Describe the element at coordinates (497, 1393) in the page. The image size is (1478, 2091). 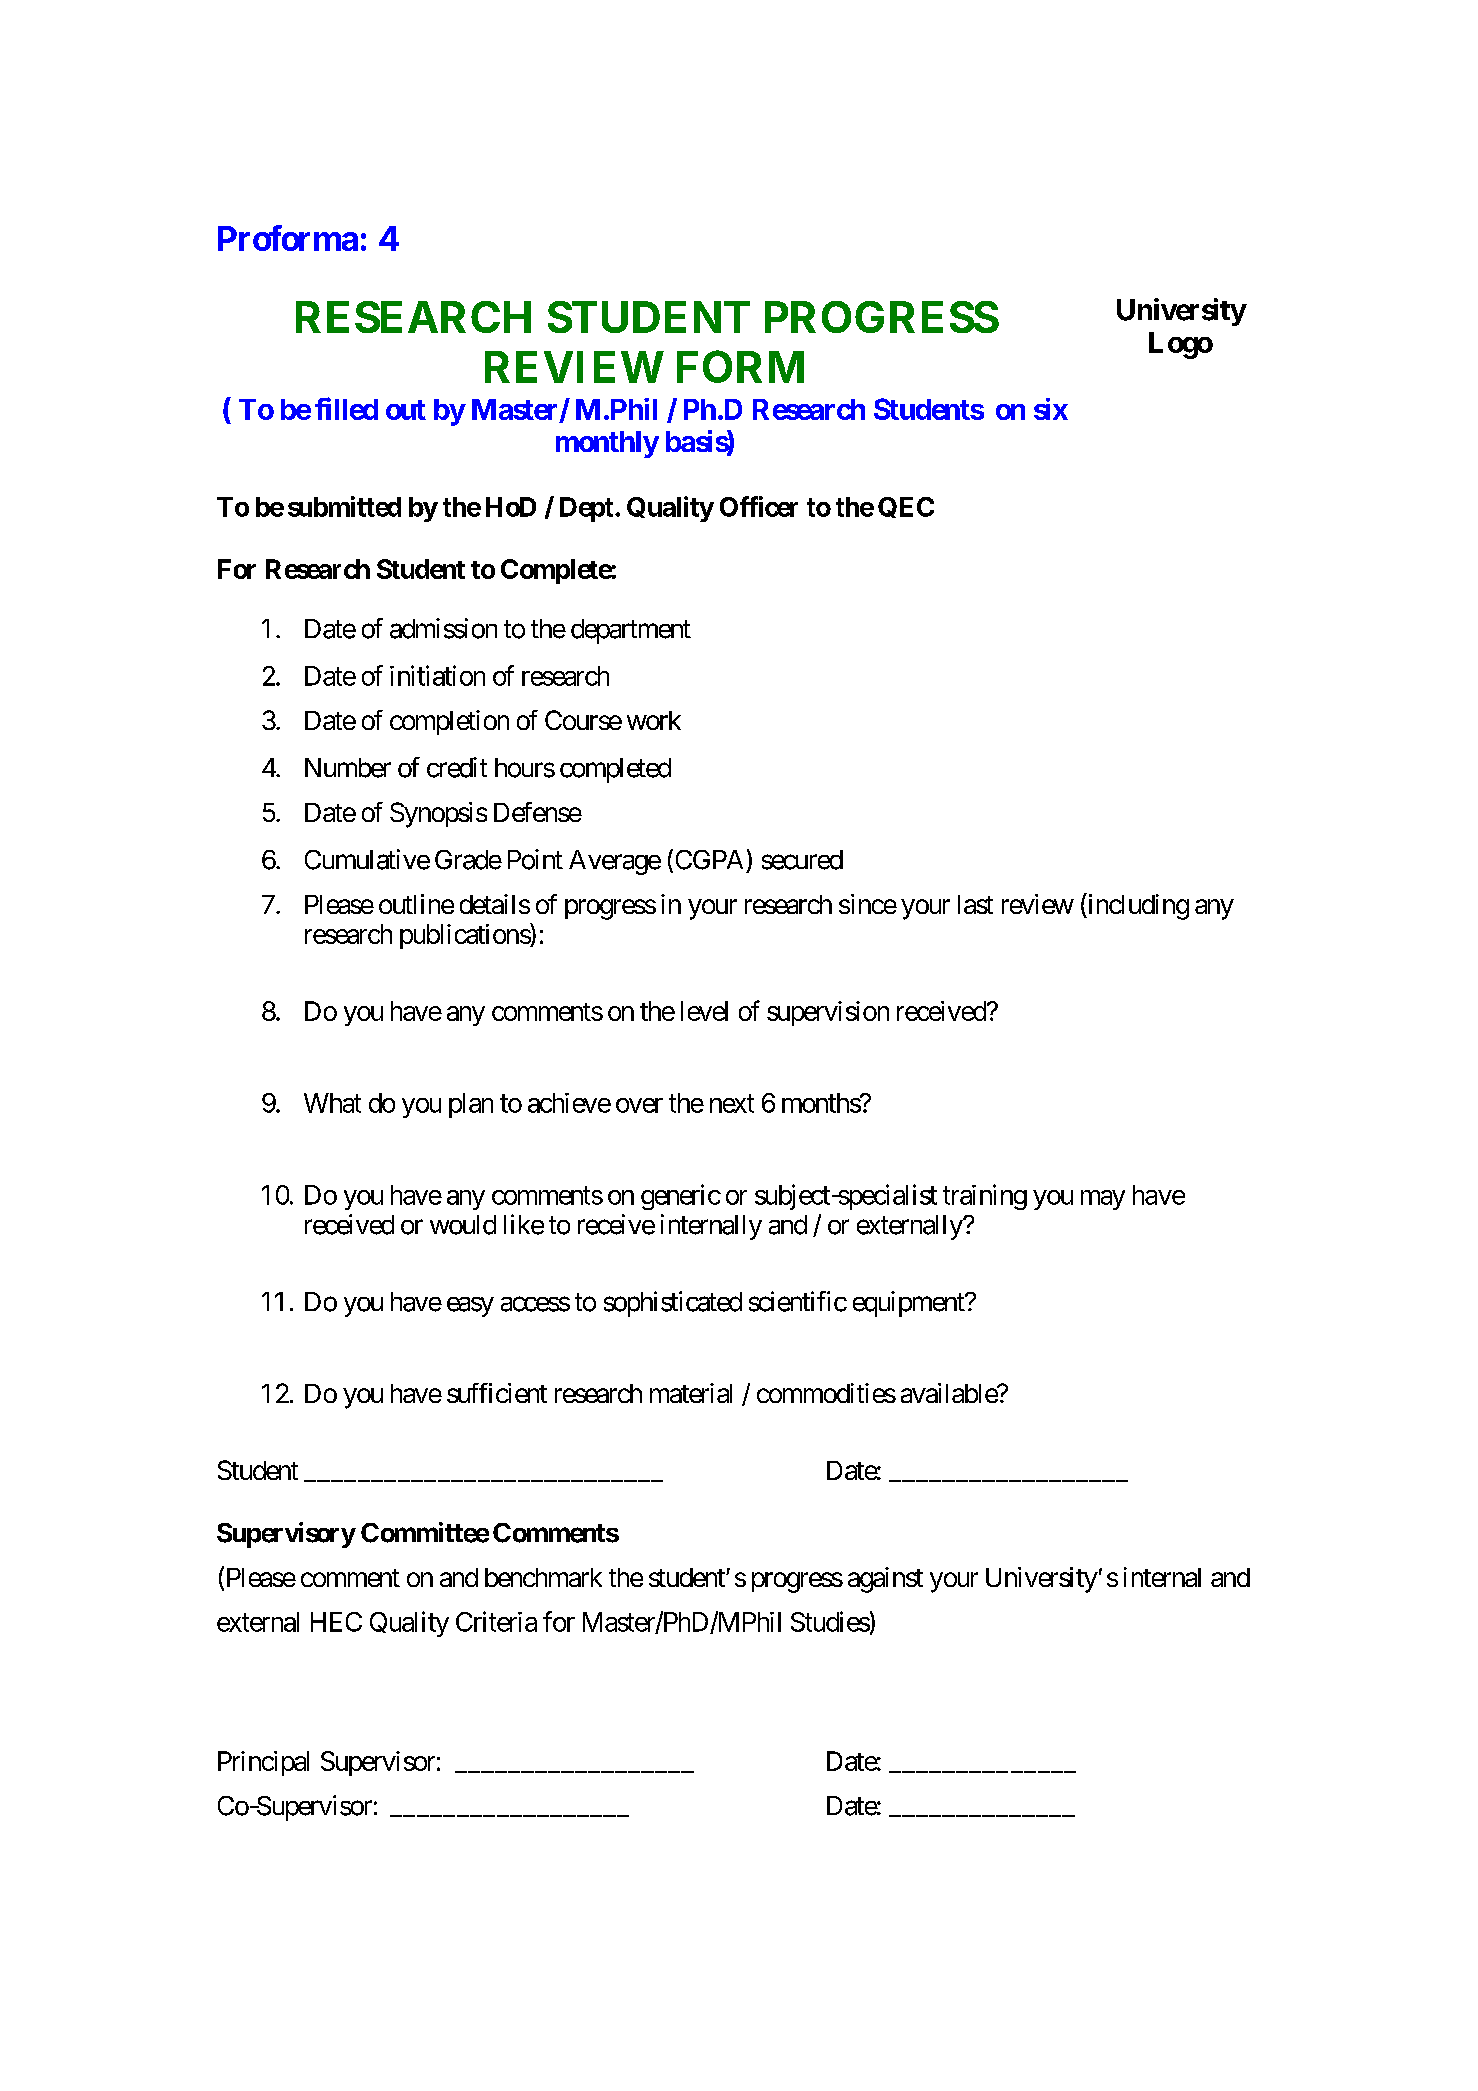
I see `sufficient` at that location.
